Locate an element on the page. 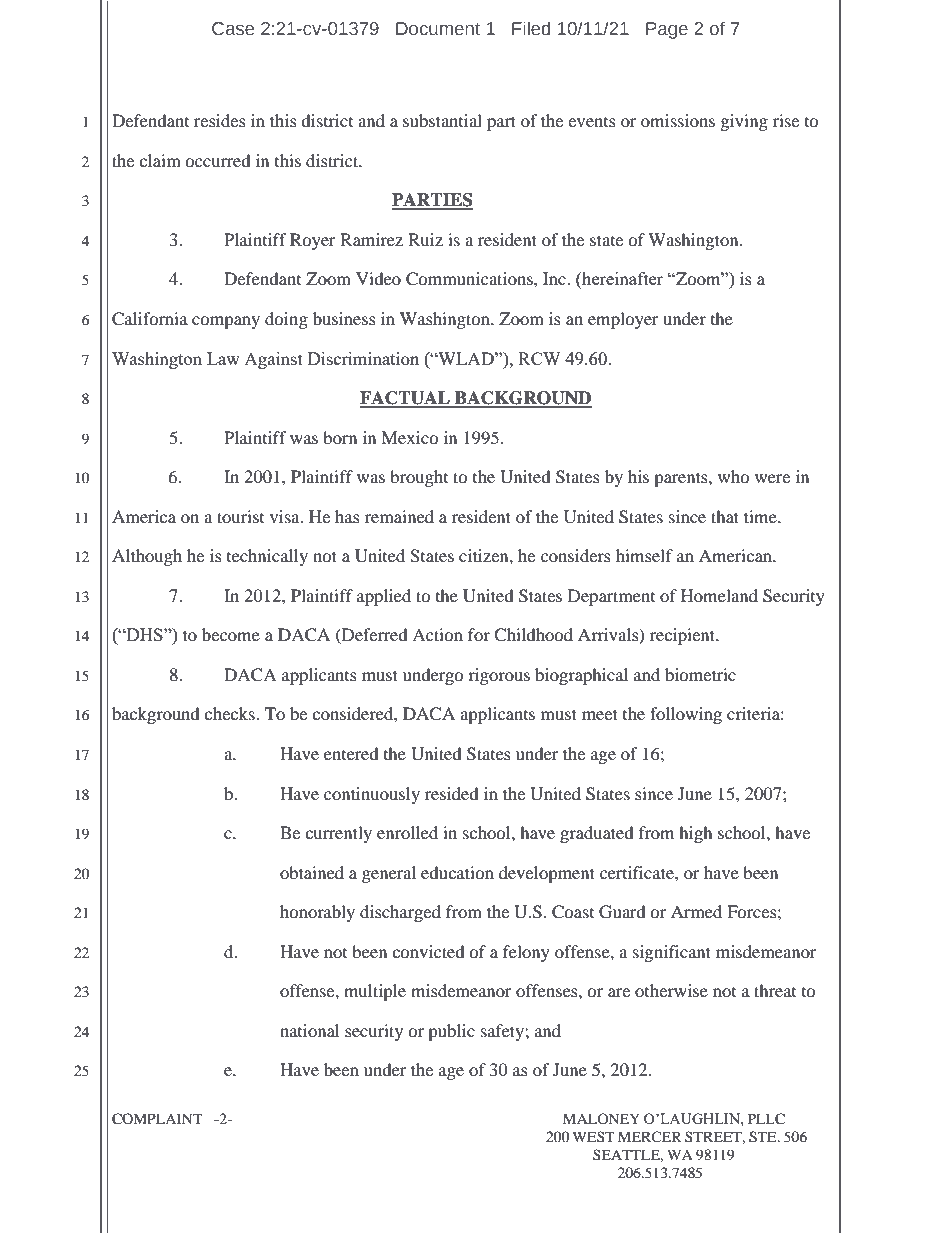  Page is located at coordinates (667, 30).
